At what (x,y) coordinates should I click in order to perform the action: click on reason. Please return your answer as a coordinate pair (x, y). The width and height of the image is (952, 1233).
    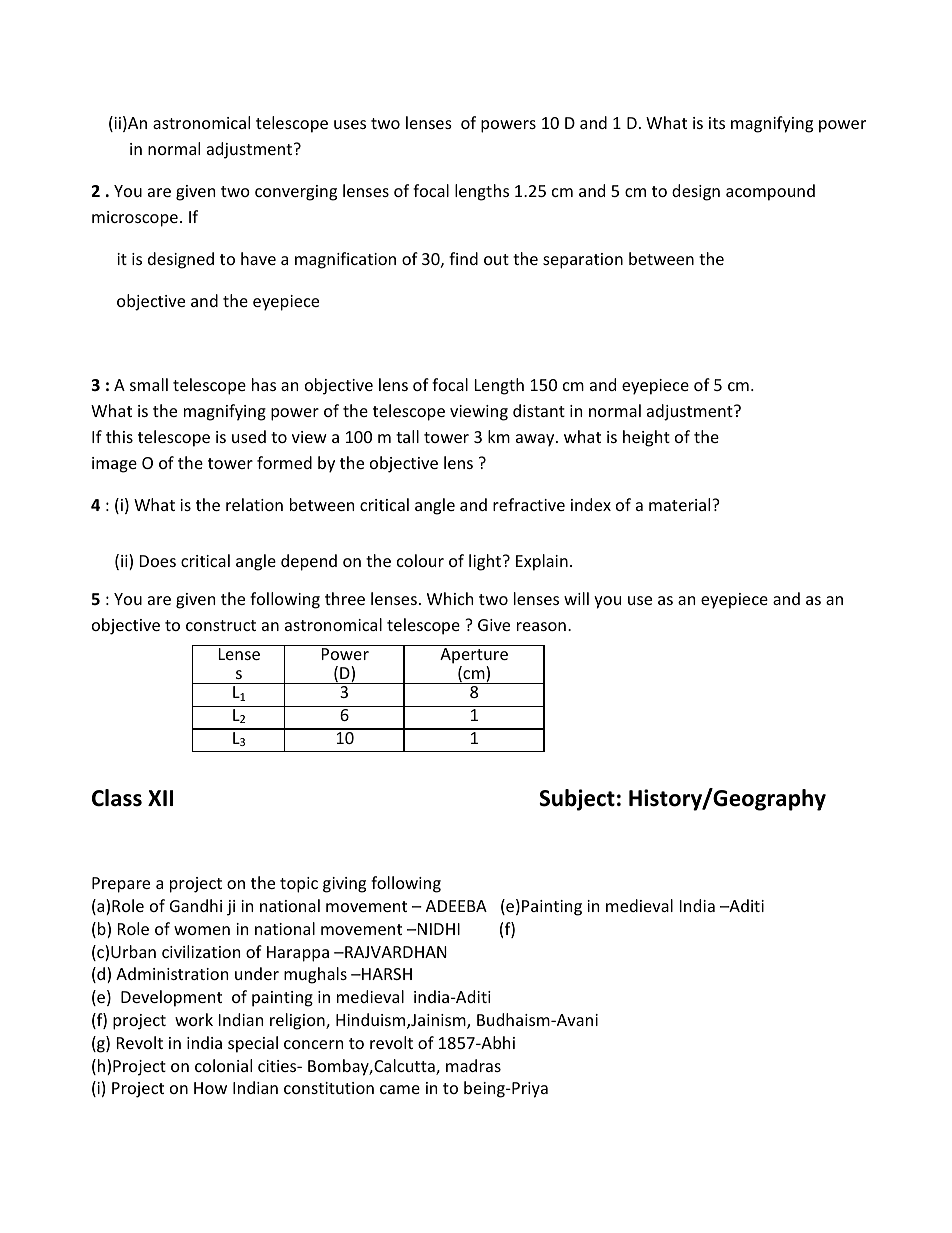
    Looking at the image, I should click on (541, 626).
